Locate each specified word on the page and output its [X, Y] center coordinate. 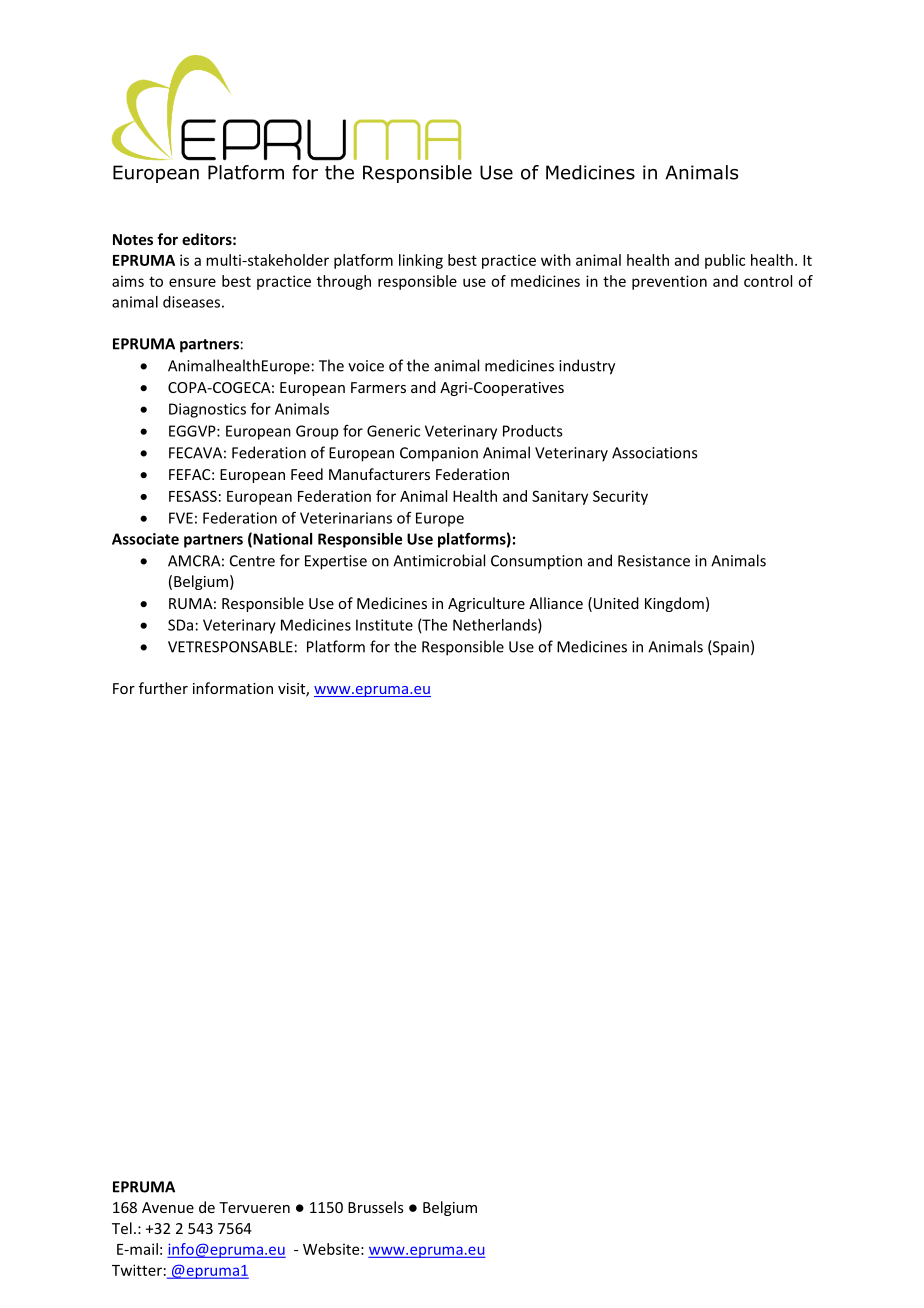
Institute [384, 625]
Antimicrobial [439, 560]
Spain [730, 647]
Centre [252, 561]
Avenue [168, 1207]
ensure [192, 282]
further [163, 688]
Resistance [654, 561]
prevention [669, 282]
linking [421, 261]
